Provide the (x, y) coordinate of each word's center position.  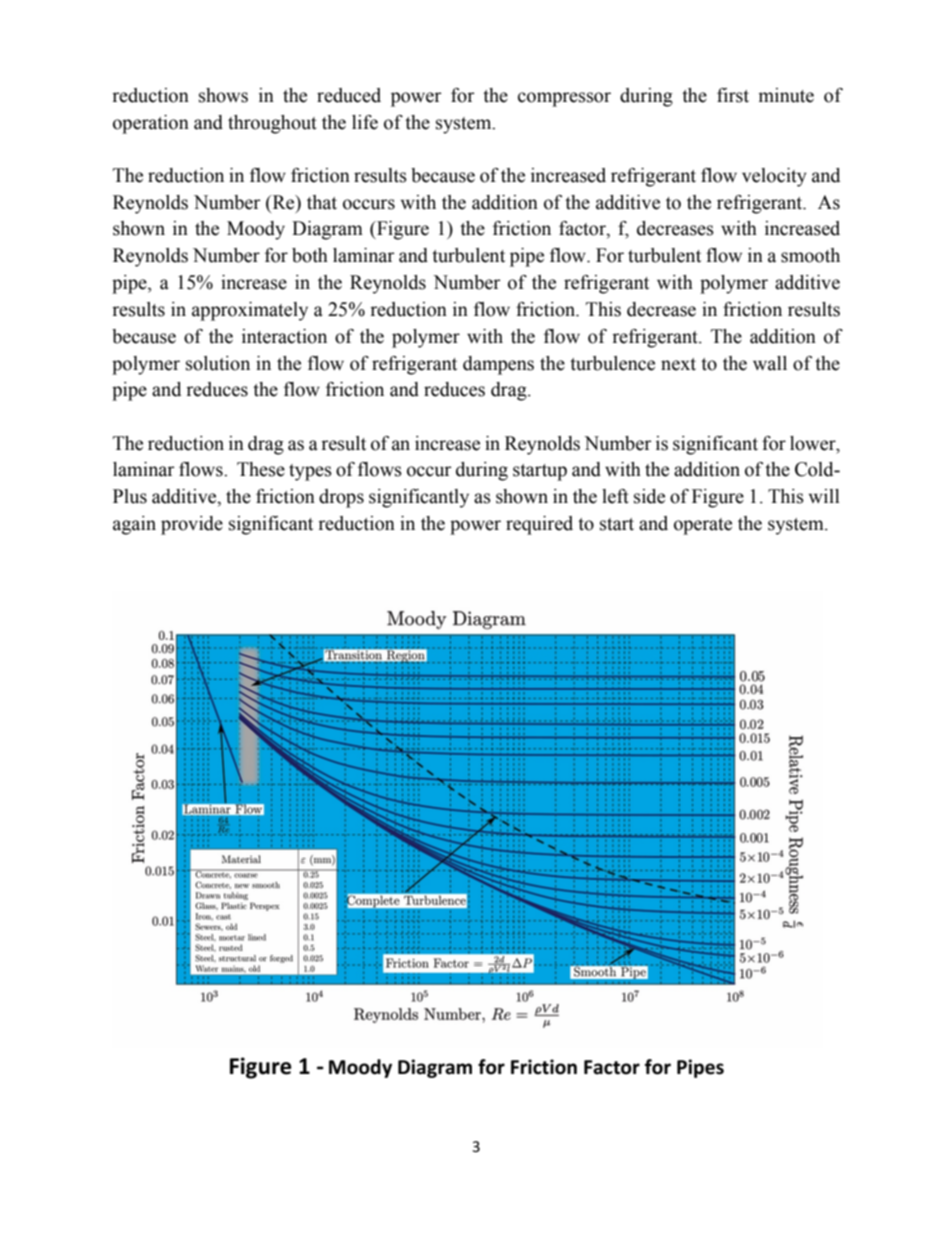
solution (218, 363)
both (310, 255)
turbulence (612, 363)
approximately (250, 311)
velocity (774, 177)
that (322, 202)
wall (770, 363)
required (539, 525)
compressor (564, 99)
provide (192, 525)
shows (223, 95)
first (733, 95)
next (678, 364)
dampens (498, 365)
